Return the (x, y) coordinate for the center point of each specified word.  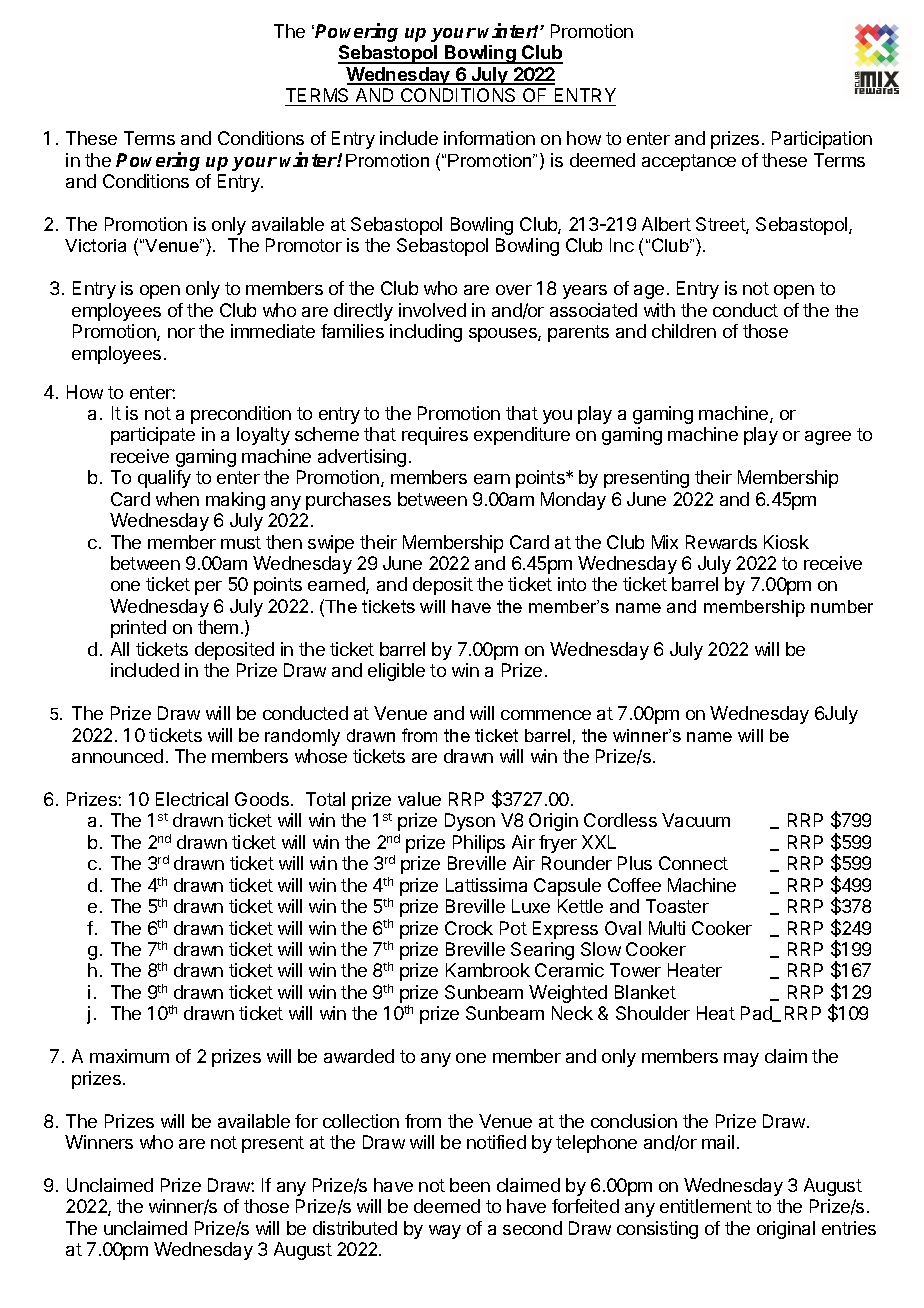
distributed (355, 1228)
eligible (396, 672)
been (470, 1185)
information (489, 138)
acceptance (689, 162)
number (842, 606)
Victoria (95, 245)
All (120, 649)
